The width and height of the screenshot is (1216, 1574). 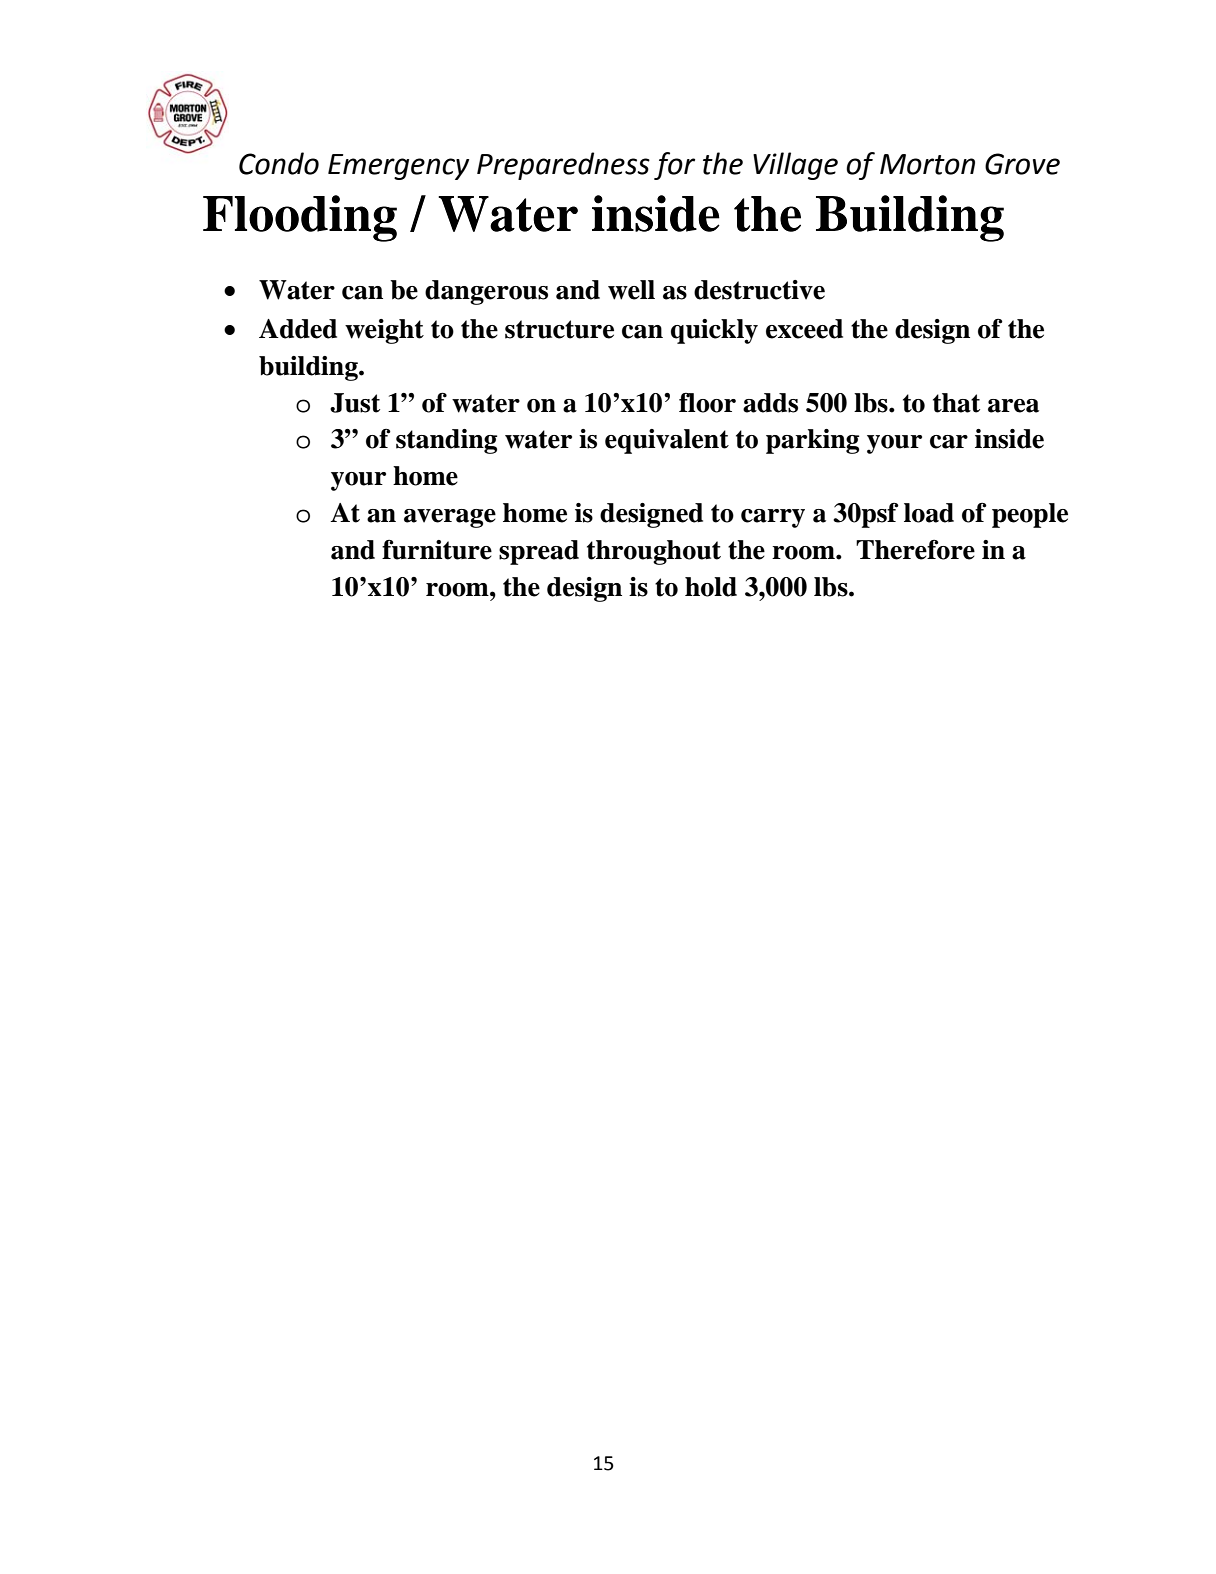 I want to click on hold, so click(x=711, y=587).
